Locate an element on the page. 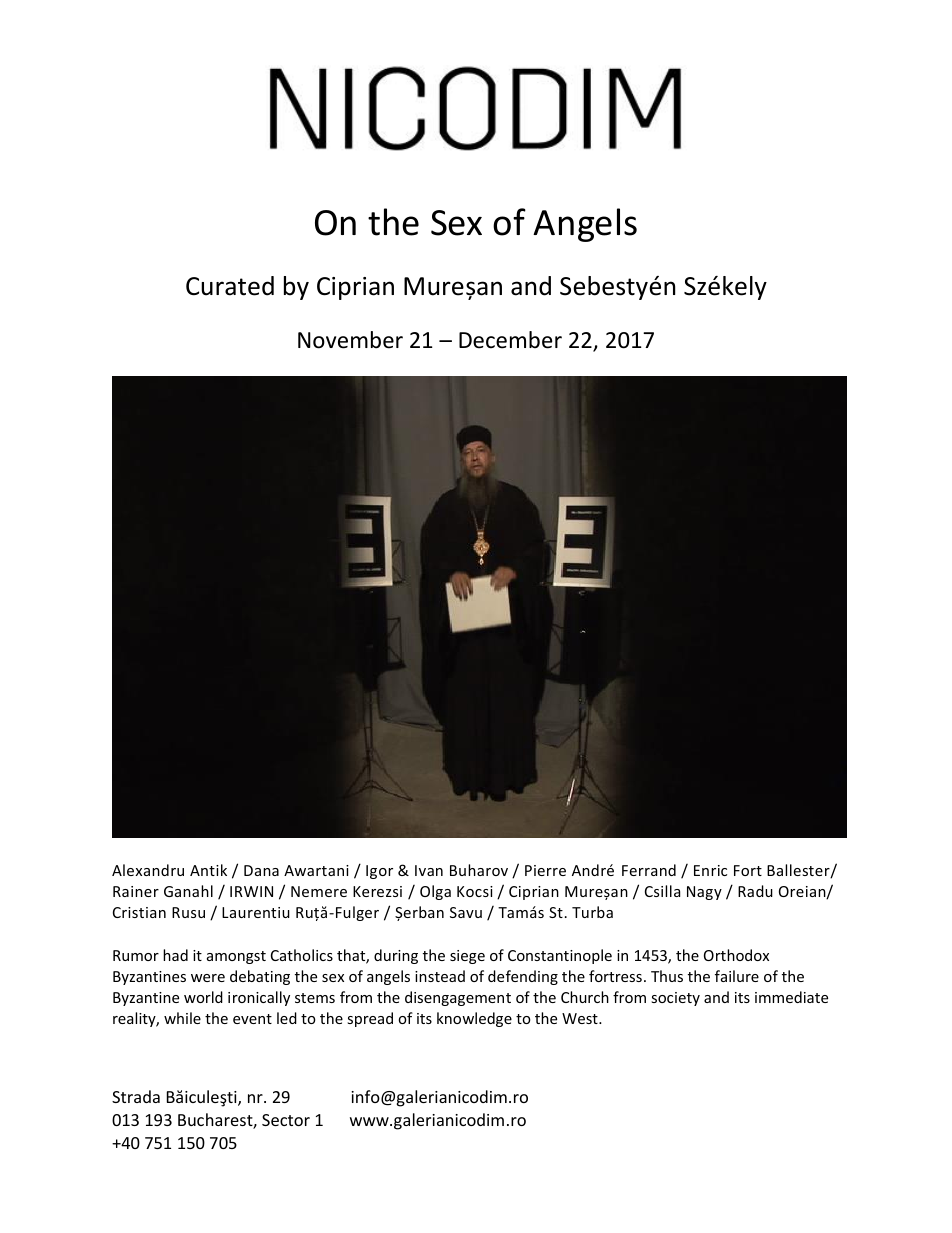 This page has height=1233, width=952. Olga is located at coordinates (435, 892).
